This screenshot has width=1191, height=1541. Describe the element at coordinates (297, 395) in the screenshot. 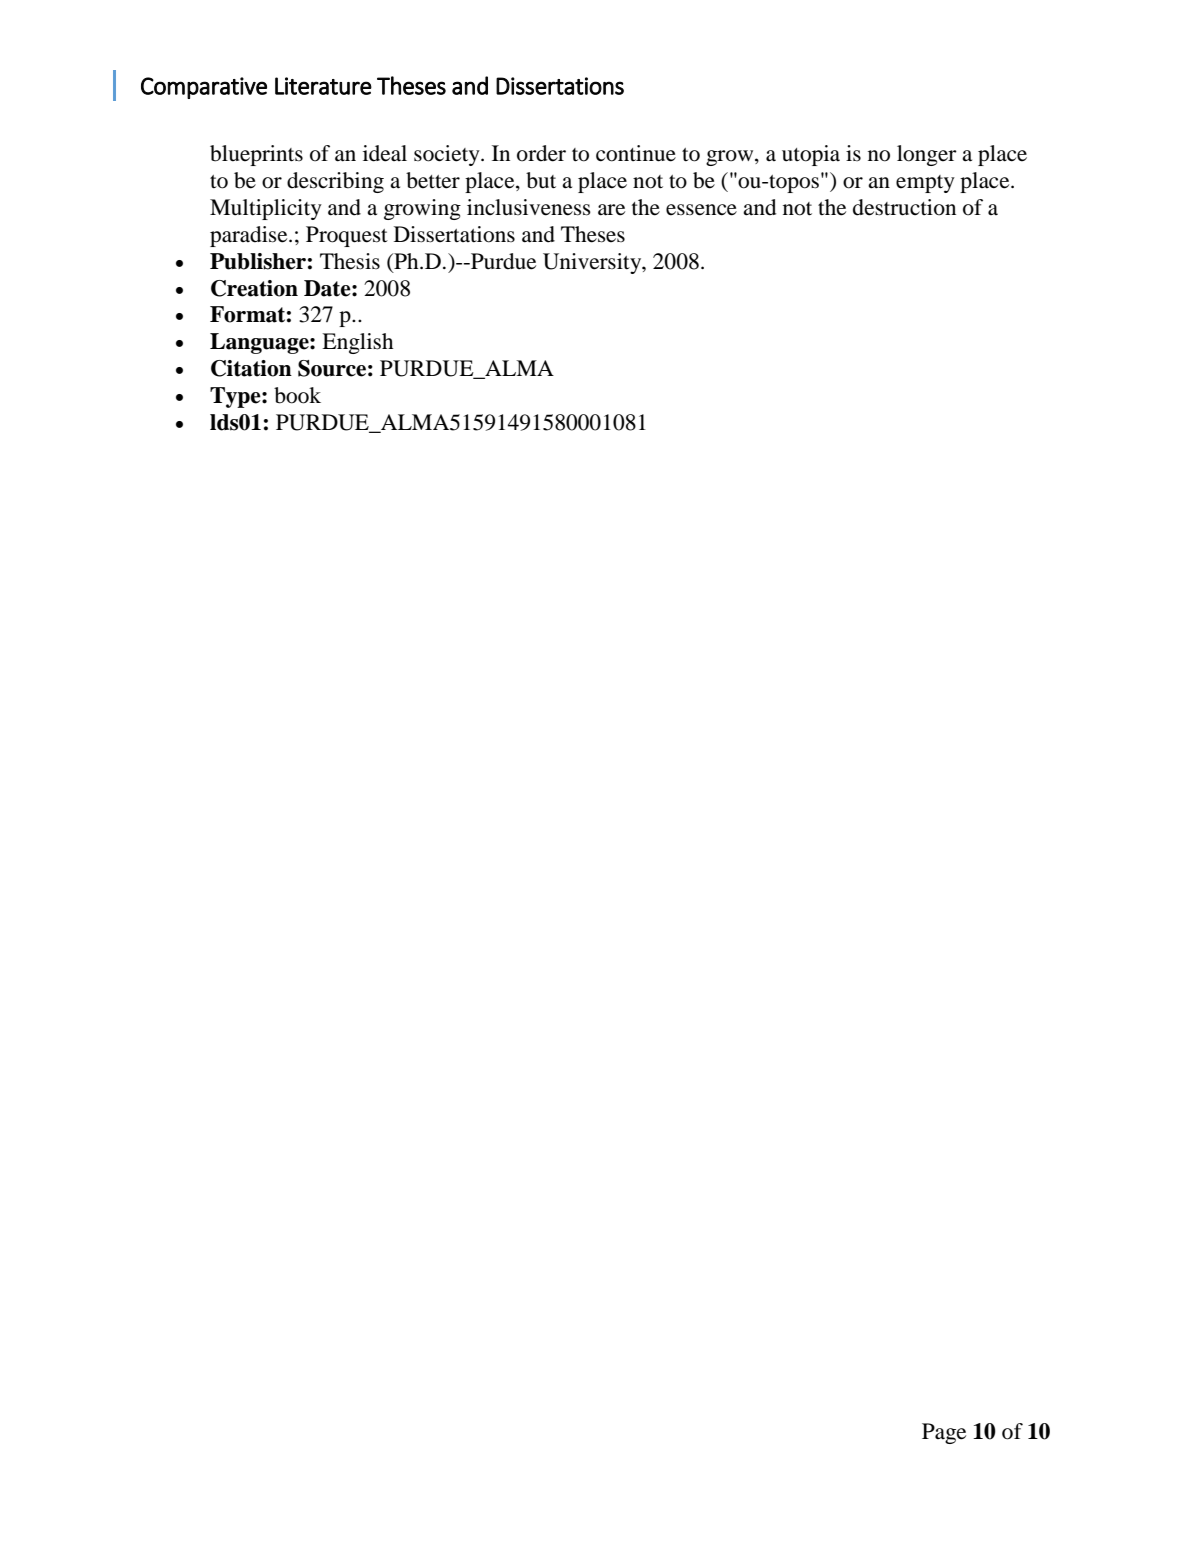

I see `book` at that location.
